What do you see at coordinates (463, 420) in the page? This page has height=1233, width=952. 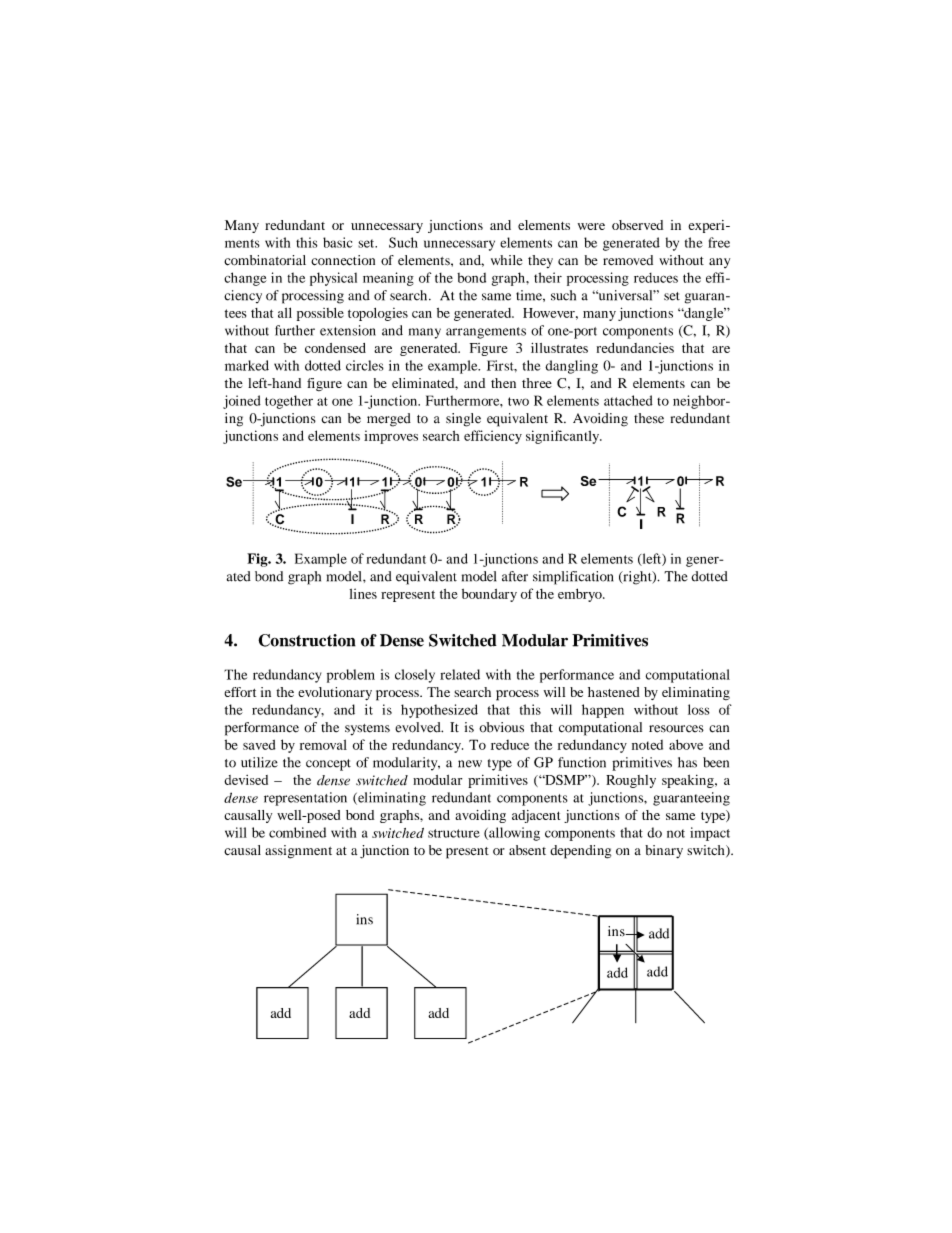 I see `single` at bounding box center [463, 420].
